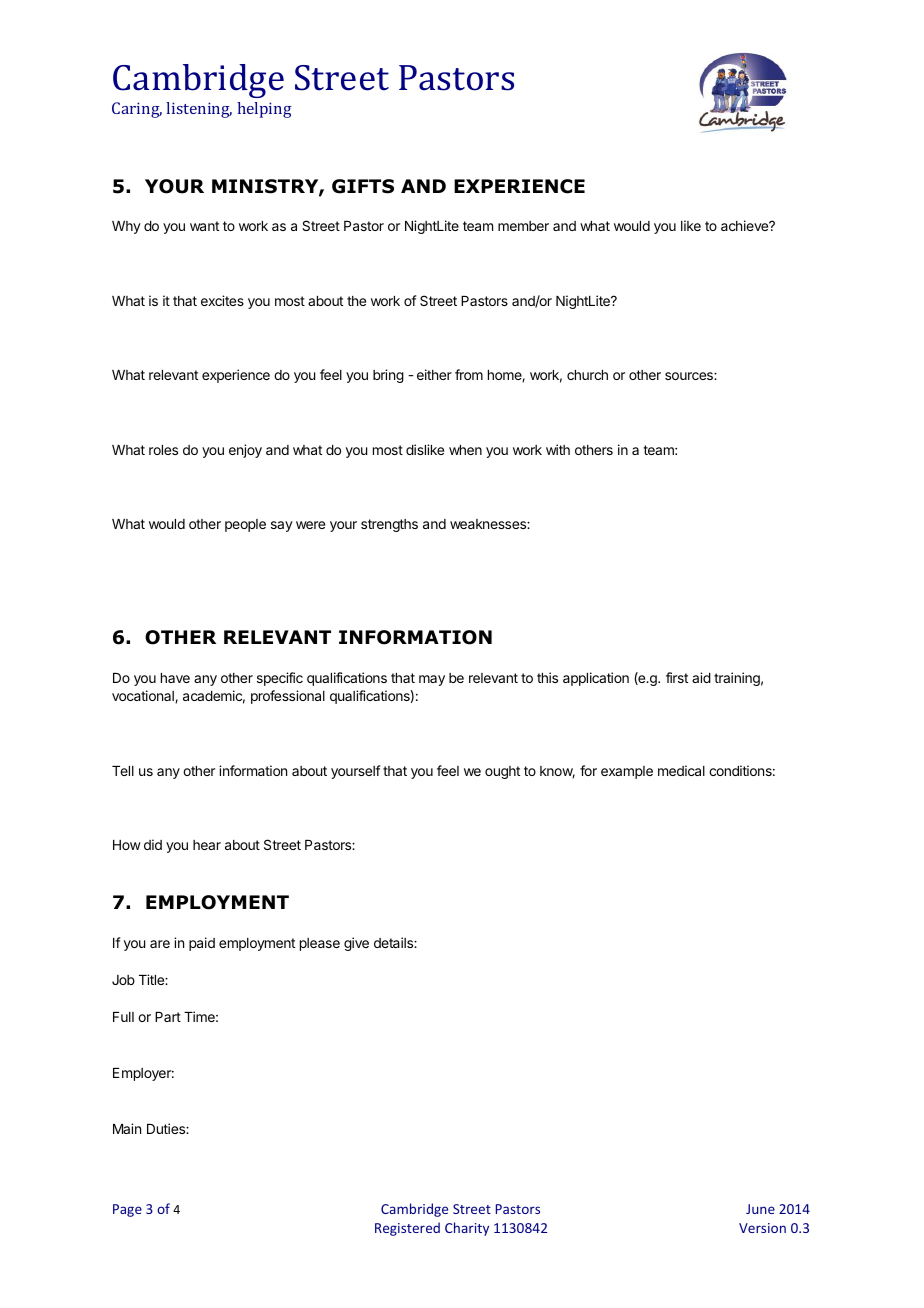  What do you see at coordinates (202, 944) in the document?
I see `paid` at bounding box center [202, 944].
